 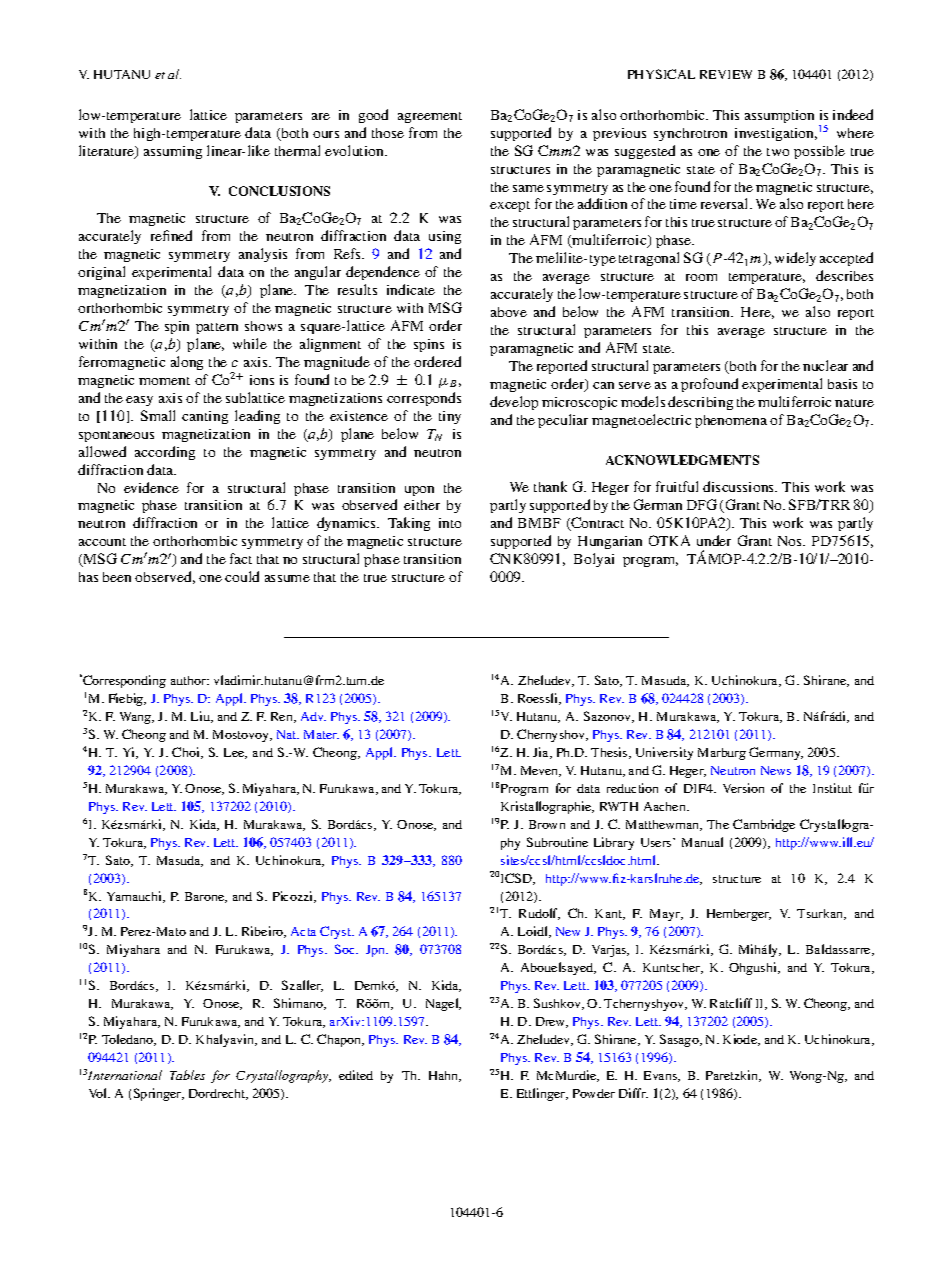 What do you see at coordinates (158, 415) in the image?
I see `Small` at bounding box center [158, 415].
